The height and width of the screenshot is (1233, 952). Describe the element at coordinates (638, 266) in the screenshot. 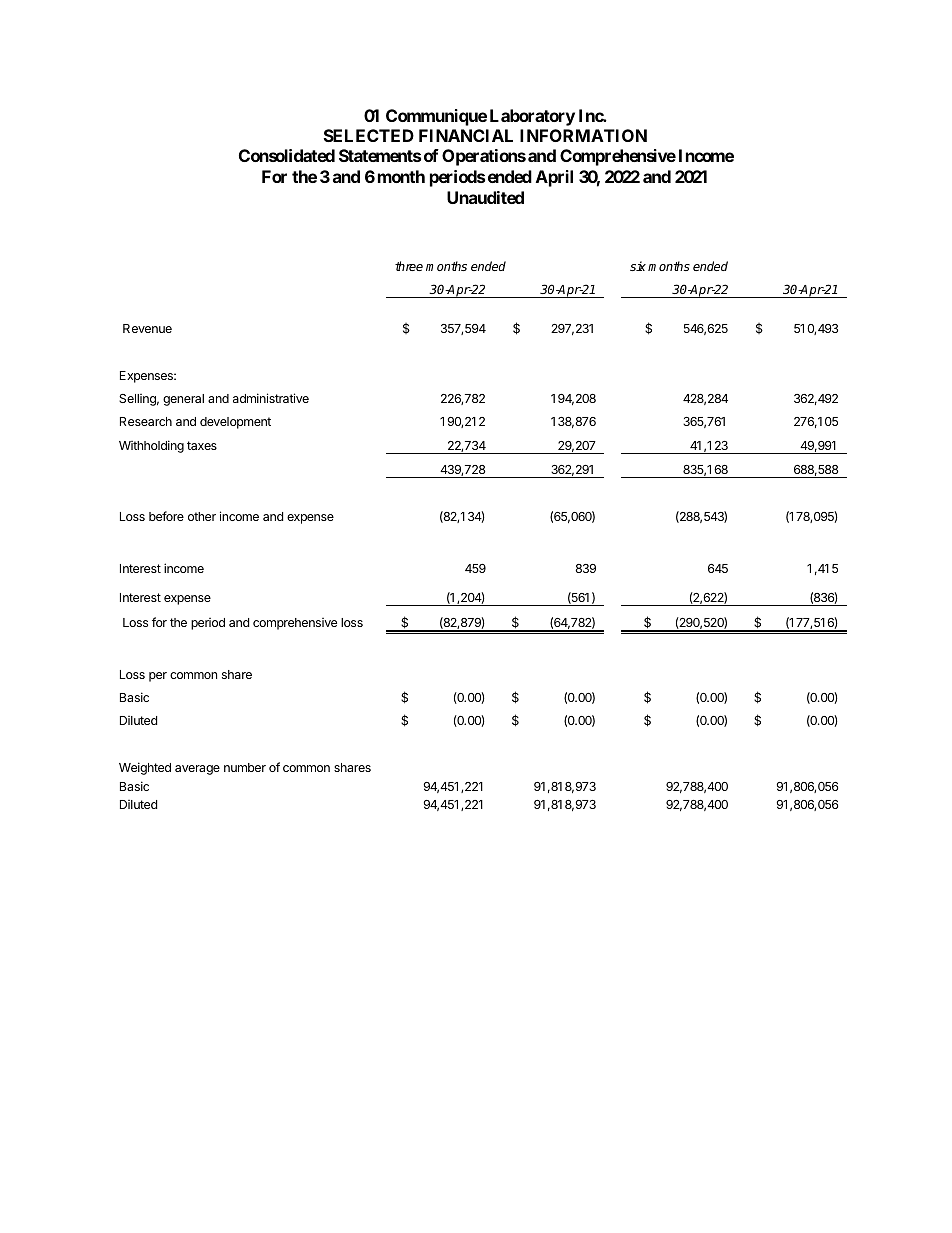

I see `six` at that location.
